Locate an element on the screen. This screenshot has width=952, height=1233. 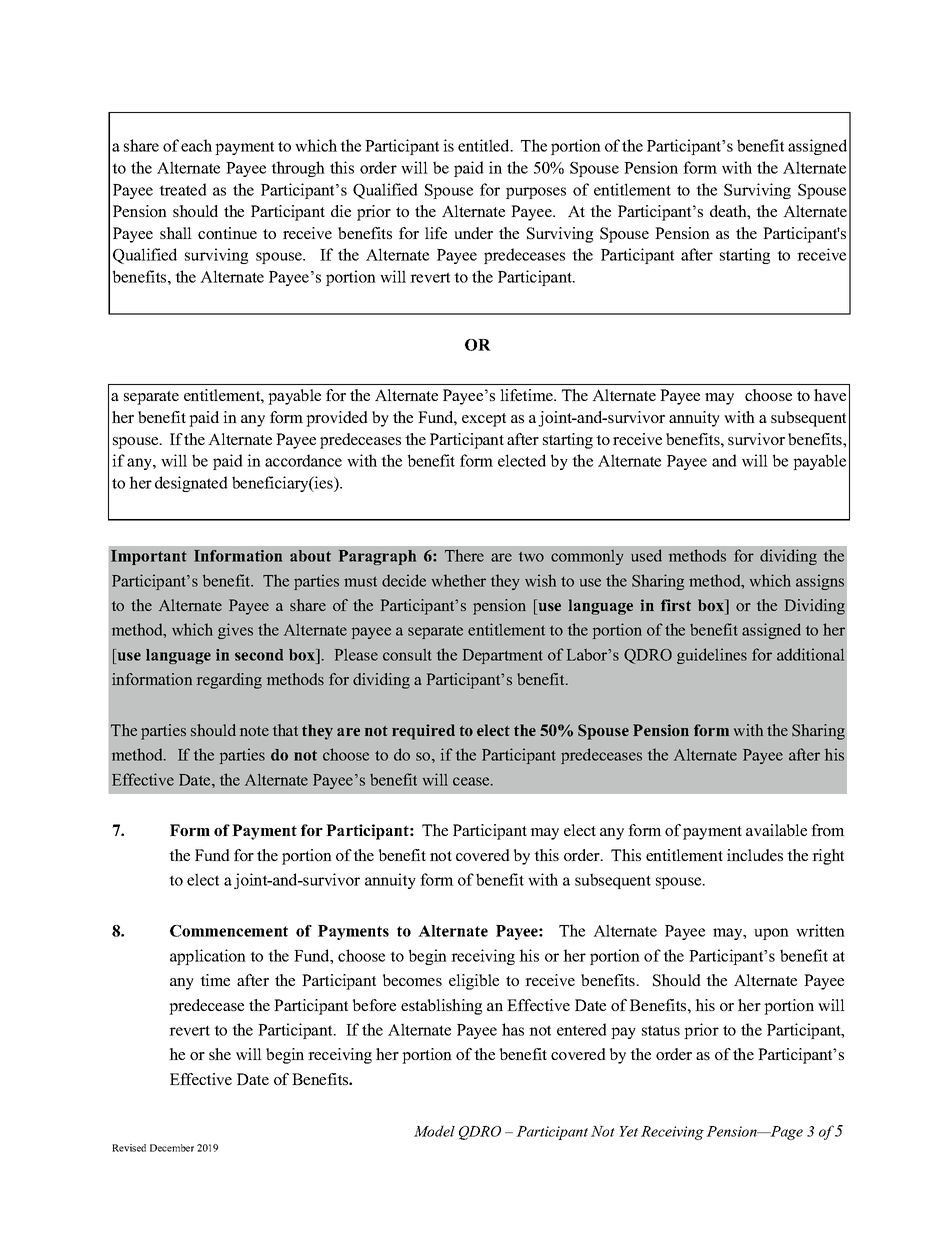
eligible is located at coordinates (474, 982).
